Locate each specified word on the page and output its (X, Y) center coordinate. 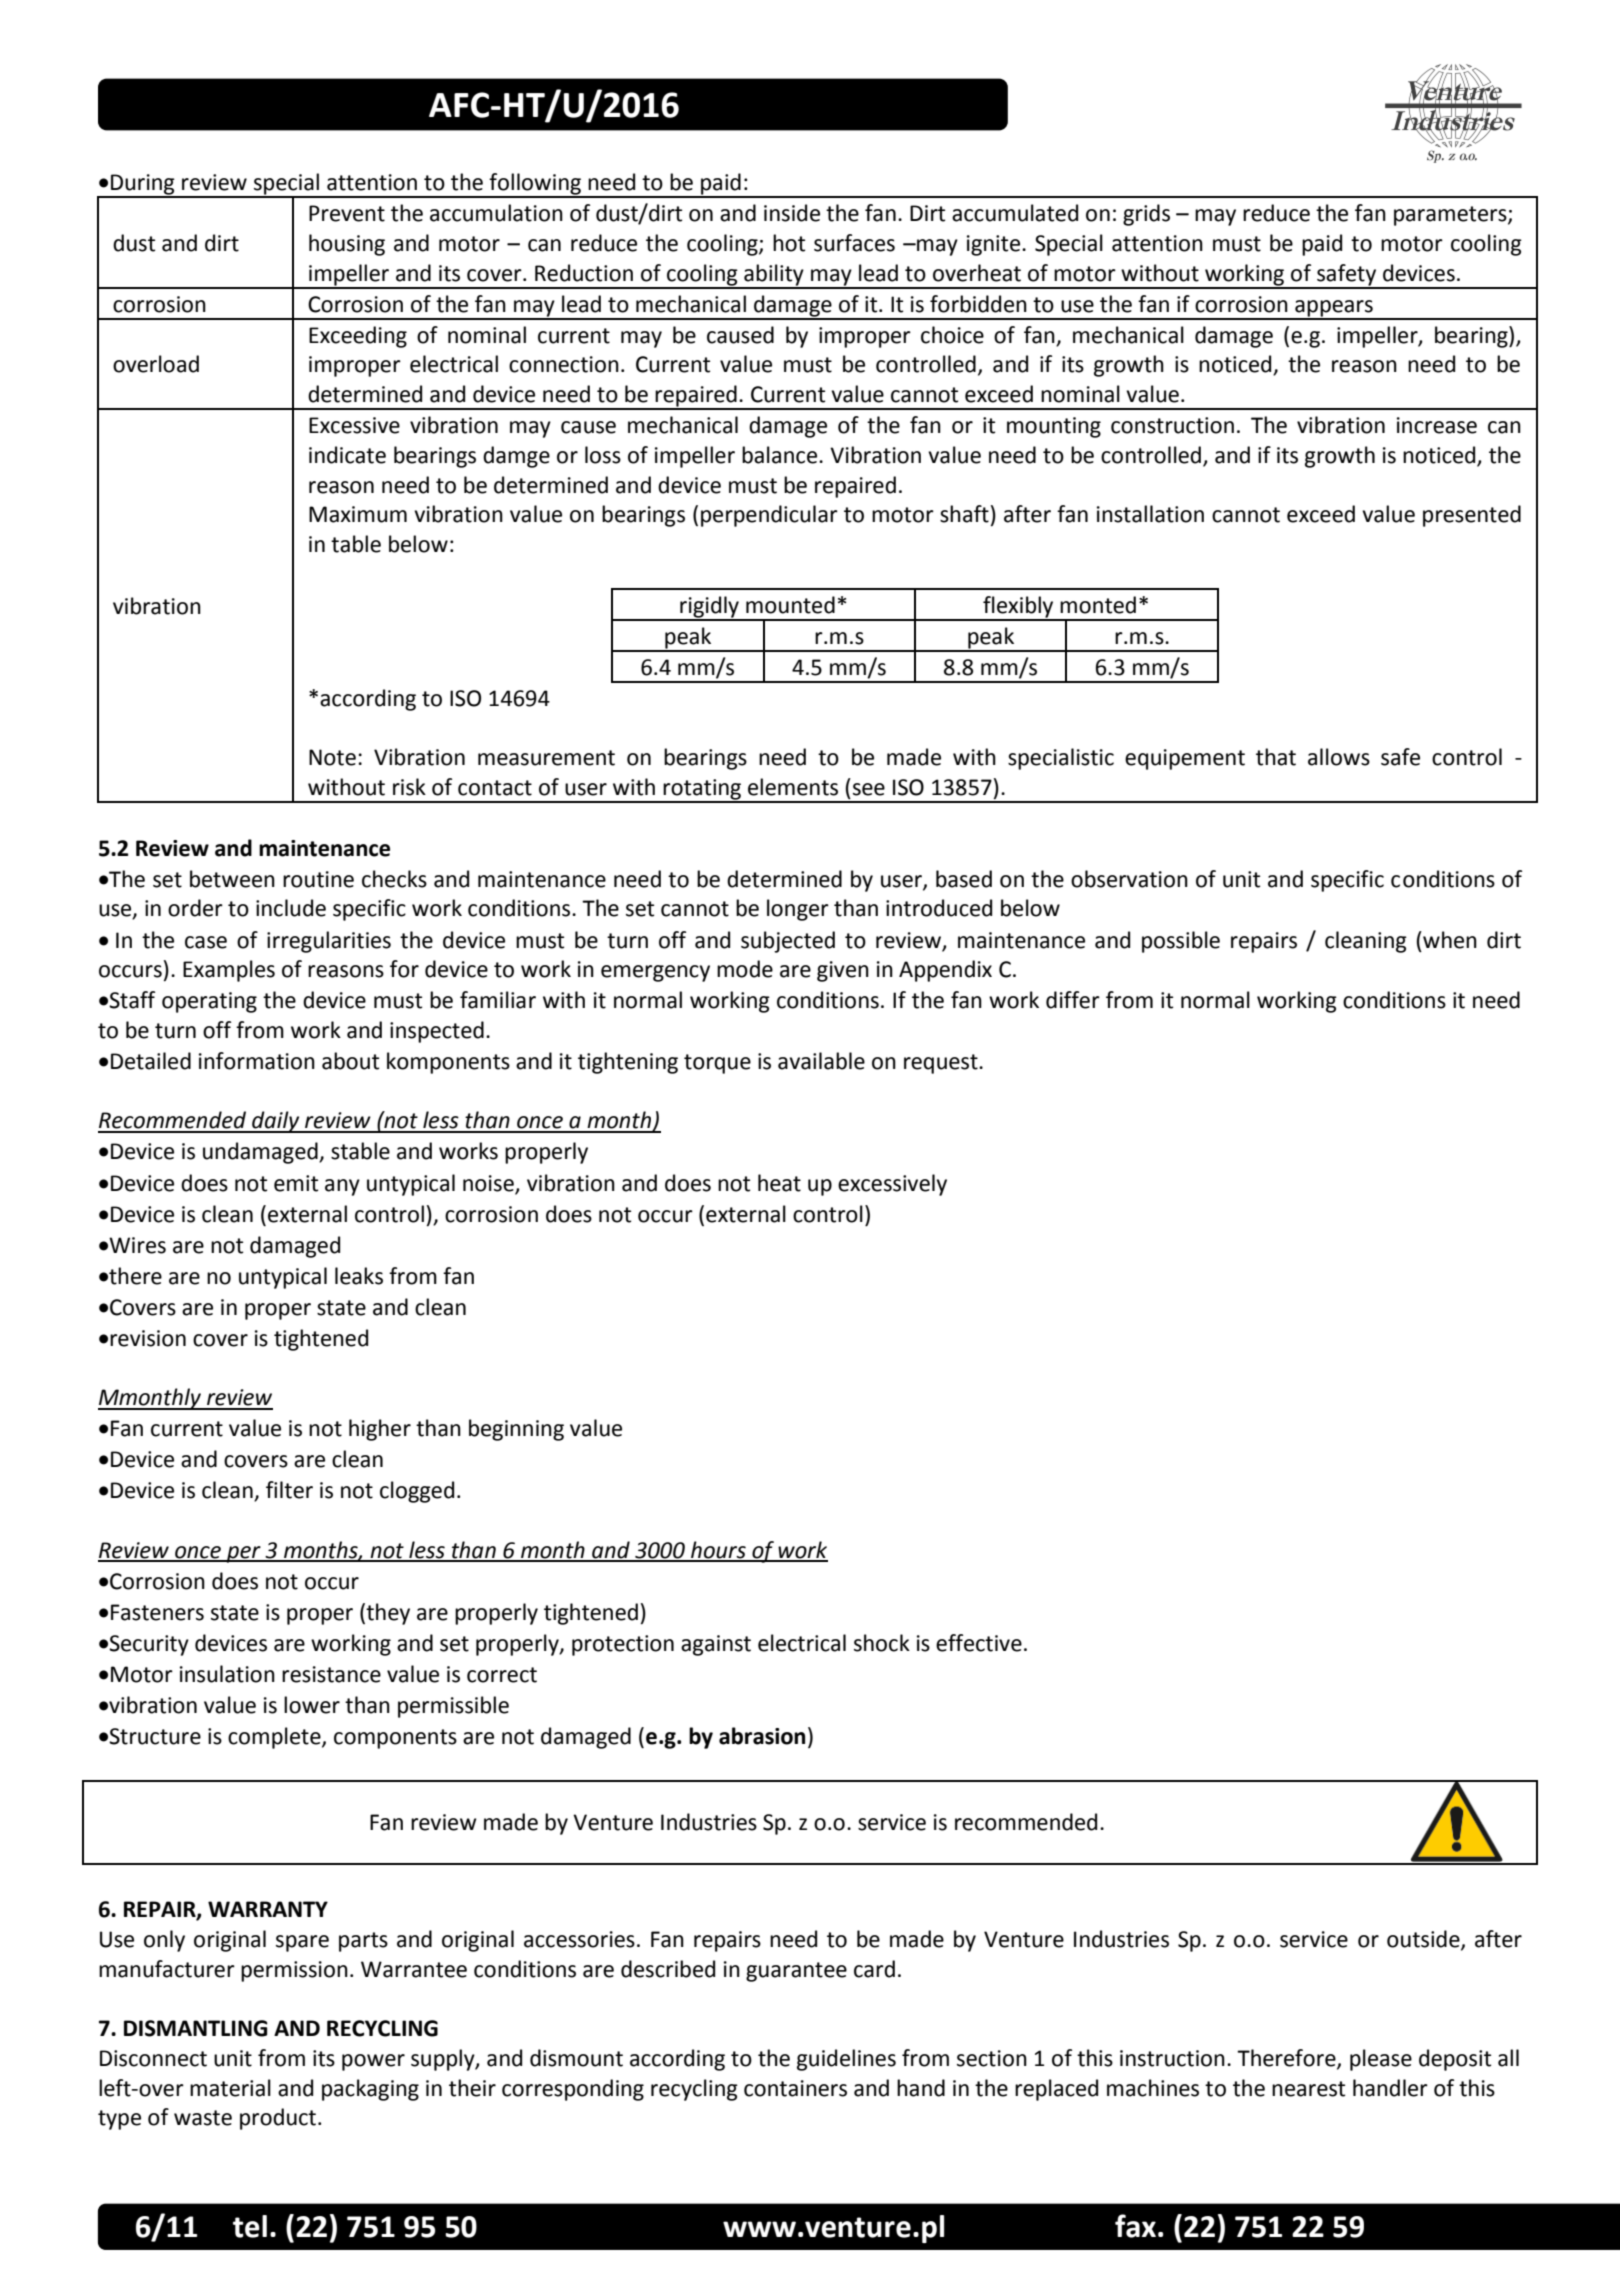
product (279, 2119)
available (821, 1061)
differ (1073, 1000)
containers (795, 2088)
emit (296, 1183)
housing (347, 245)
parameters (1451, 216)
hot (789, 243)
